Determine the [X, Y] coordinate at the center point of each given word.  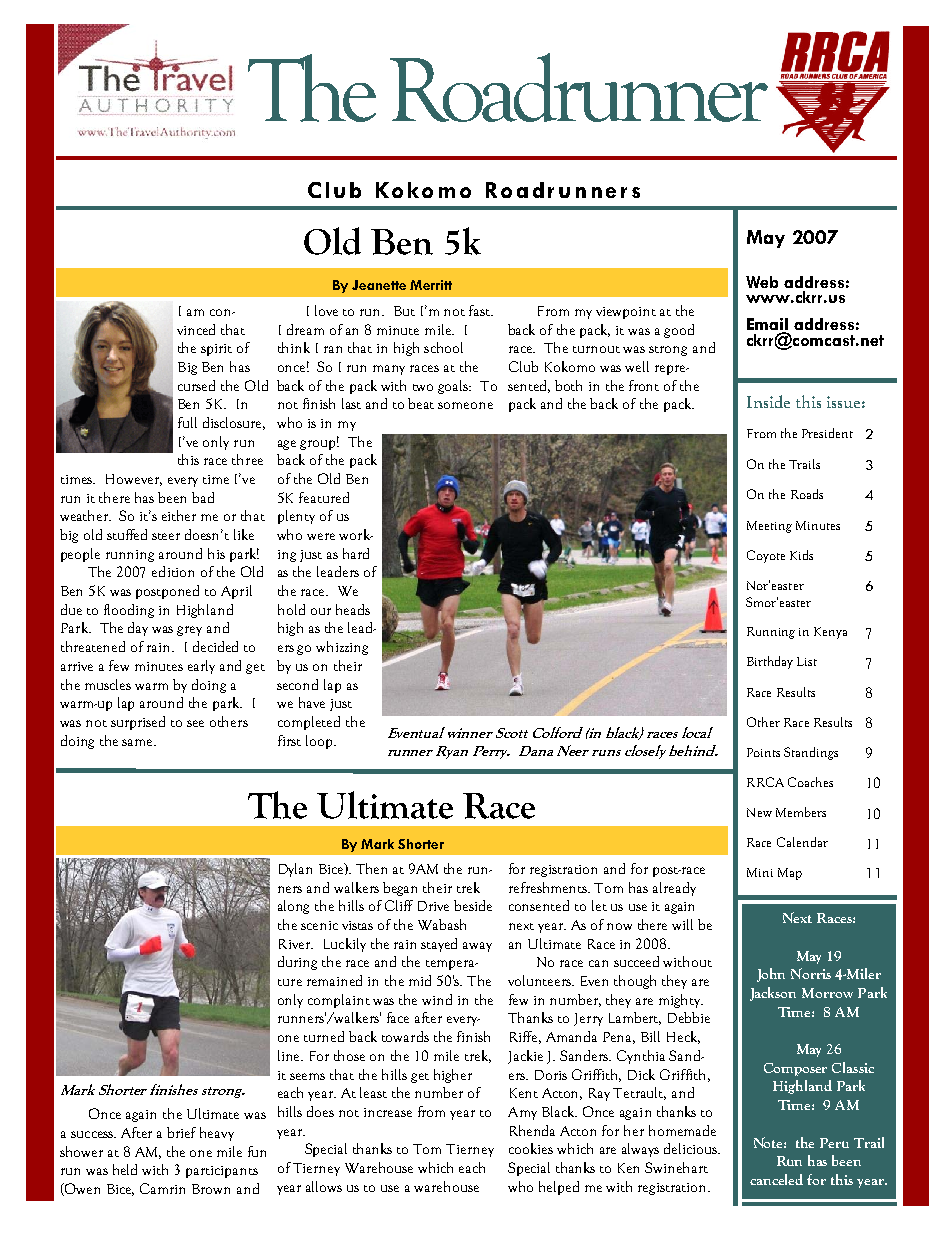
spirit [216, 350]
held [125, 1169]
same [139, 742]
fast [481, 310]
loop [320, 742]
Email [767, 325]
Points [763, 752]
